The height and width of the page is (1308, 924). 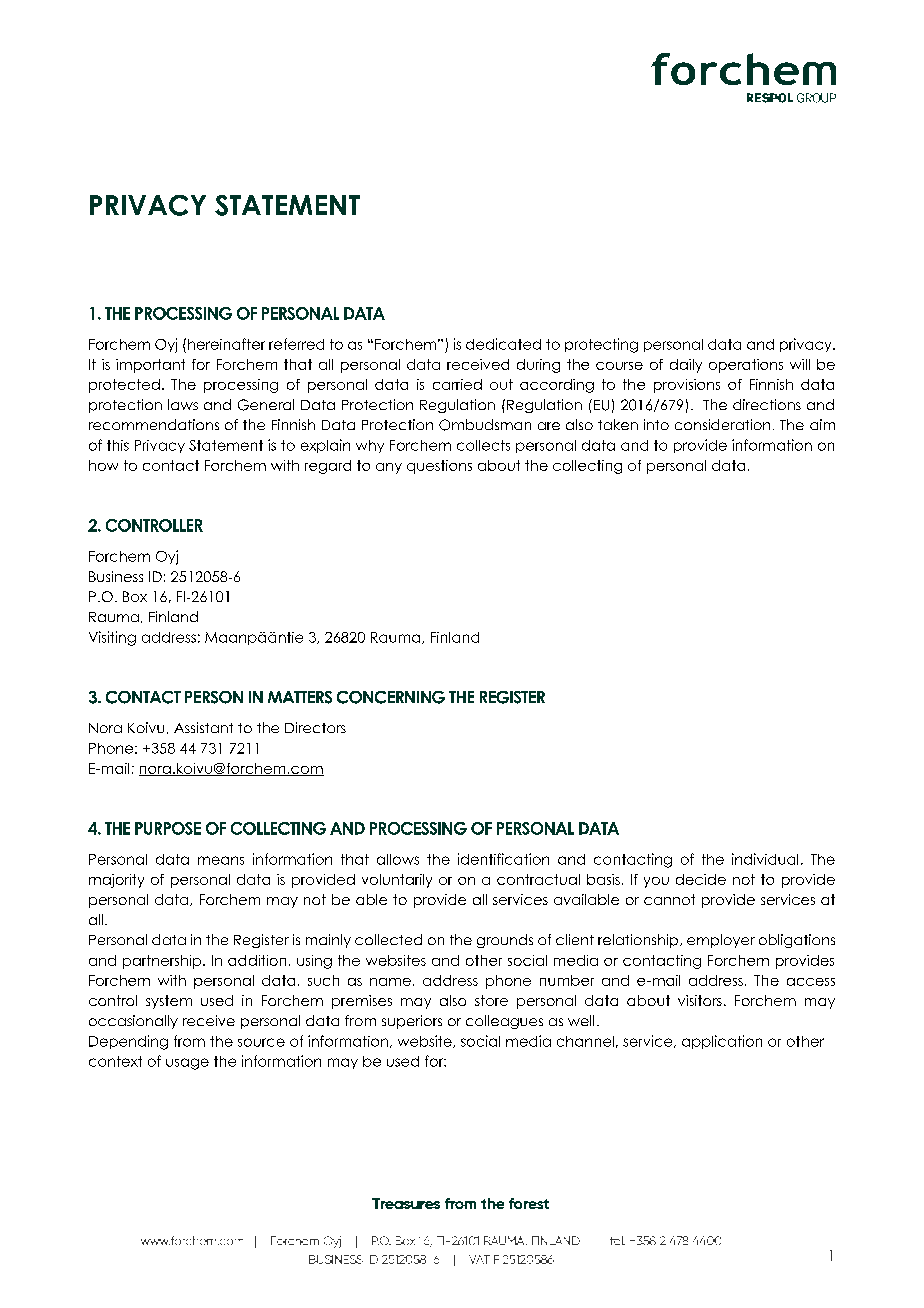 What do you see at coordinates (150, 366) in the page?
I see `important` at bounding box center [150, 366].
